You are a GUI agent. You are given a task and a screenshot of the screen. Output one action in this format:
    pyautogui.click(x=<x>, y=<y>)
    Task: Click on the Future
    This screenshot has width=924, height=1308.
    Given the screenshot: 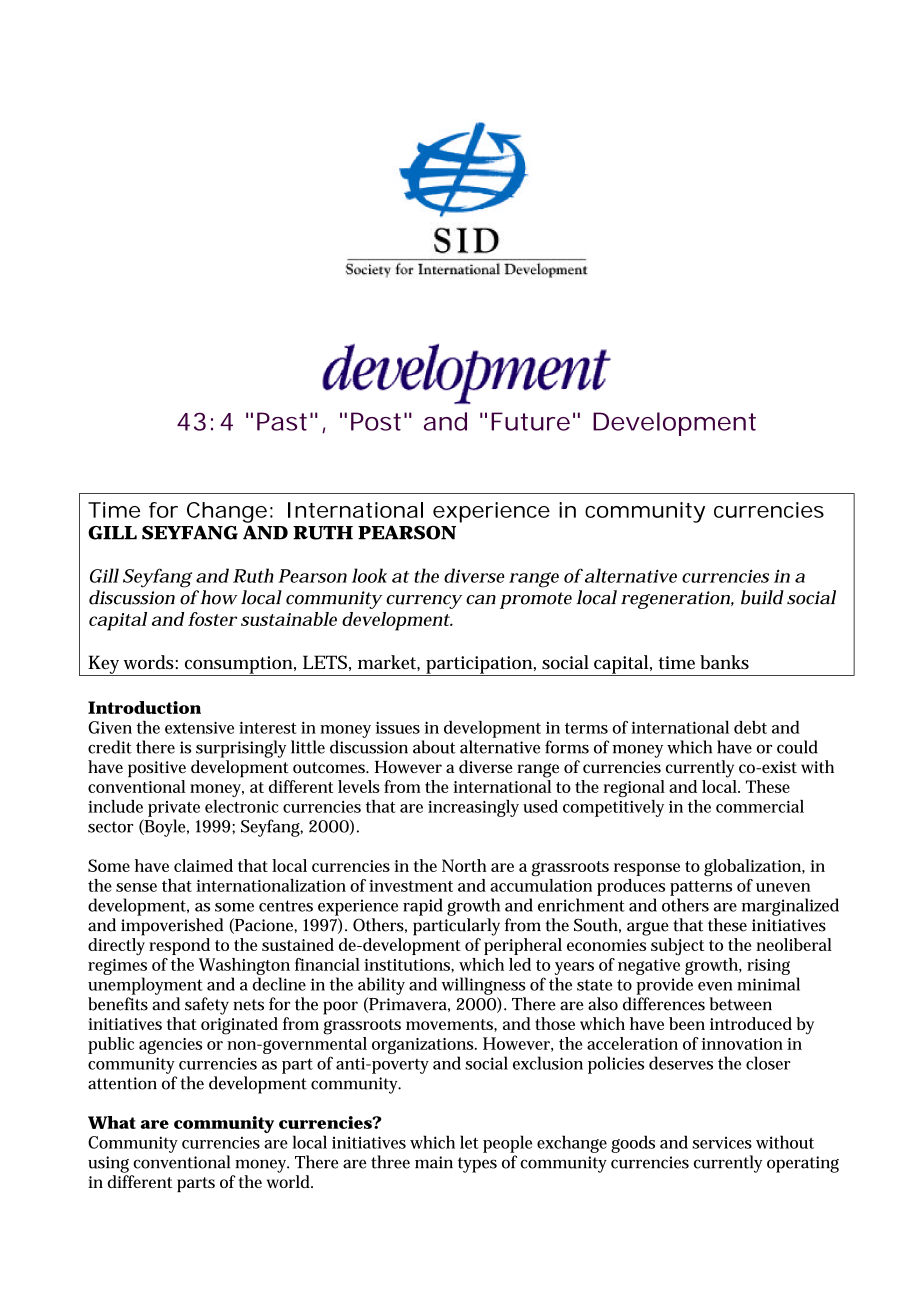 What is the action you would take?
    pyautogui.click(x=530, y=421)
